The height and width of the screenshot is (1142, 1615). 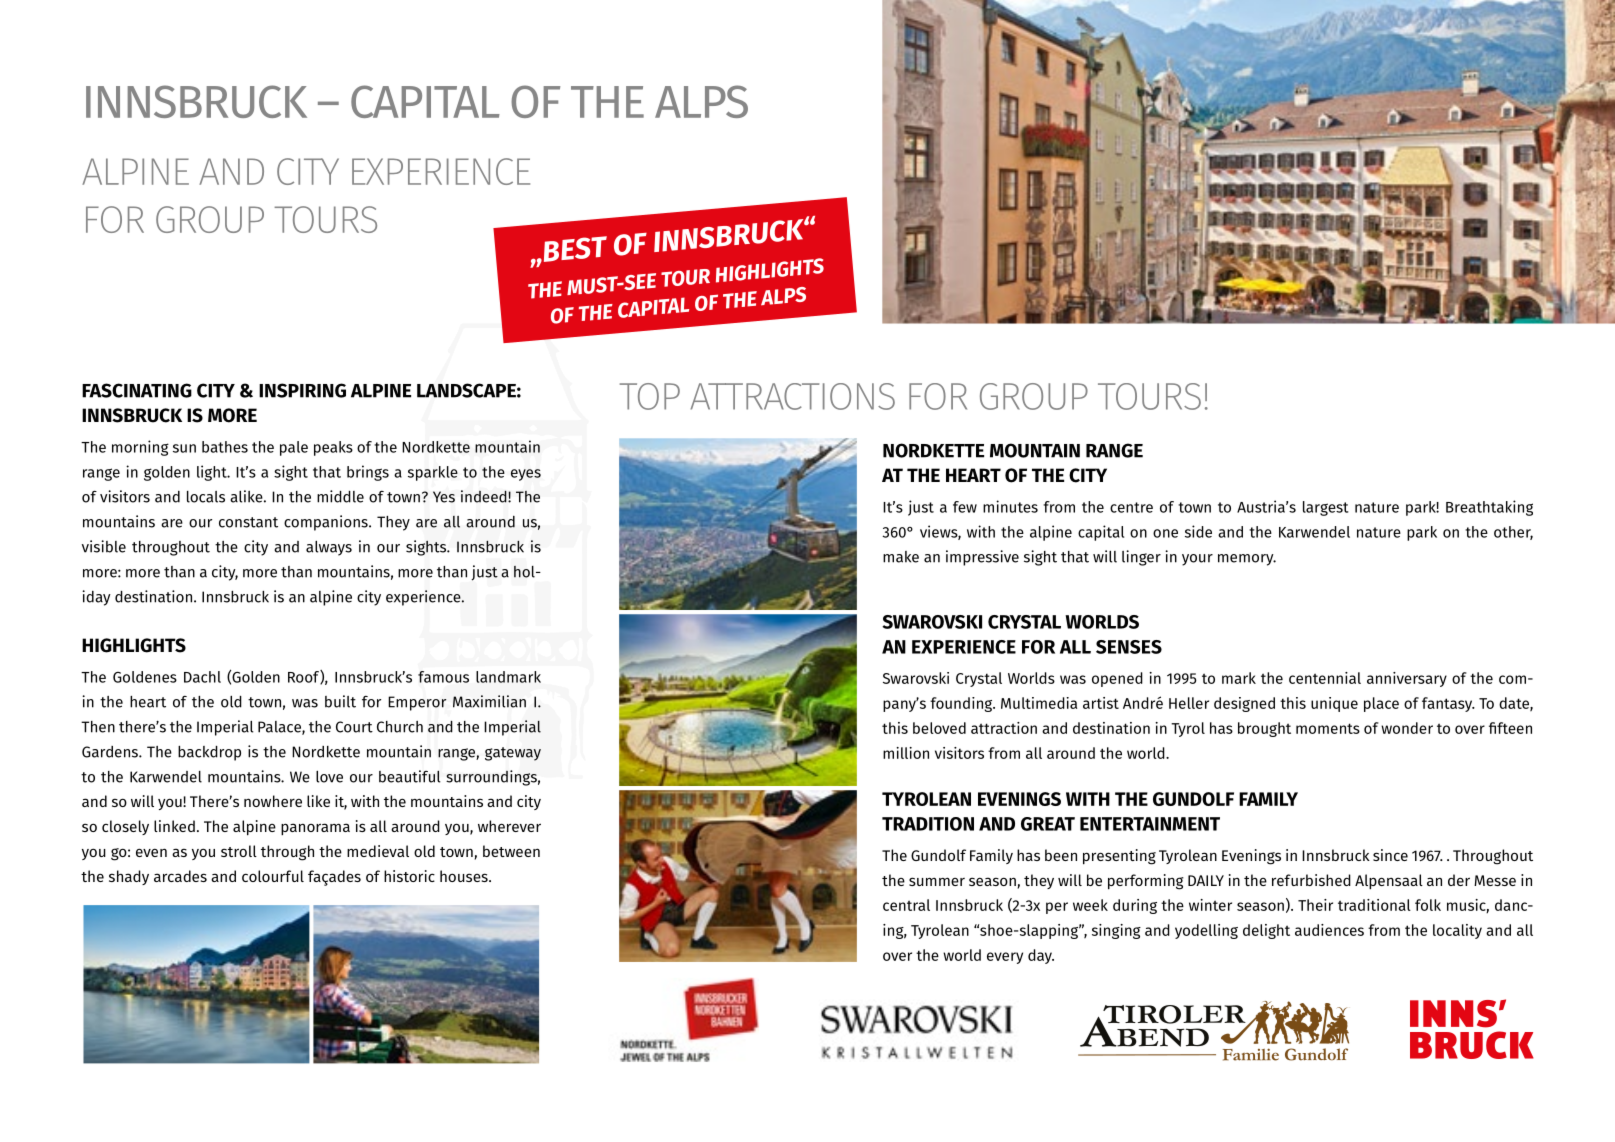 What do you see at coordinates (1247, 560) in the screenshot?
I see `memory` at bounding box center [1247, 560].
